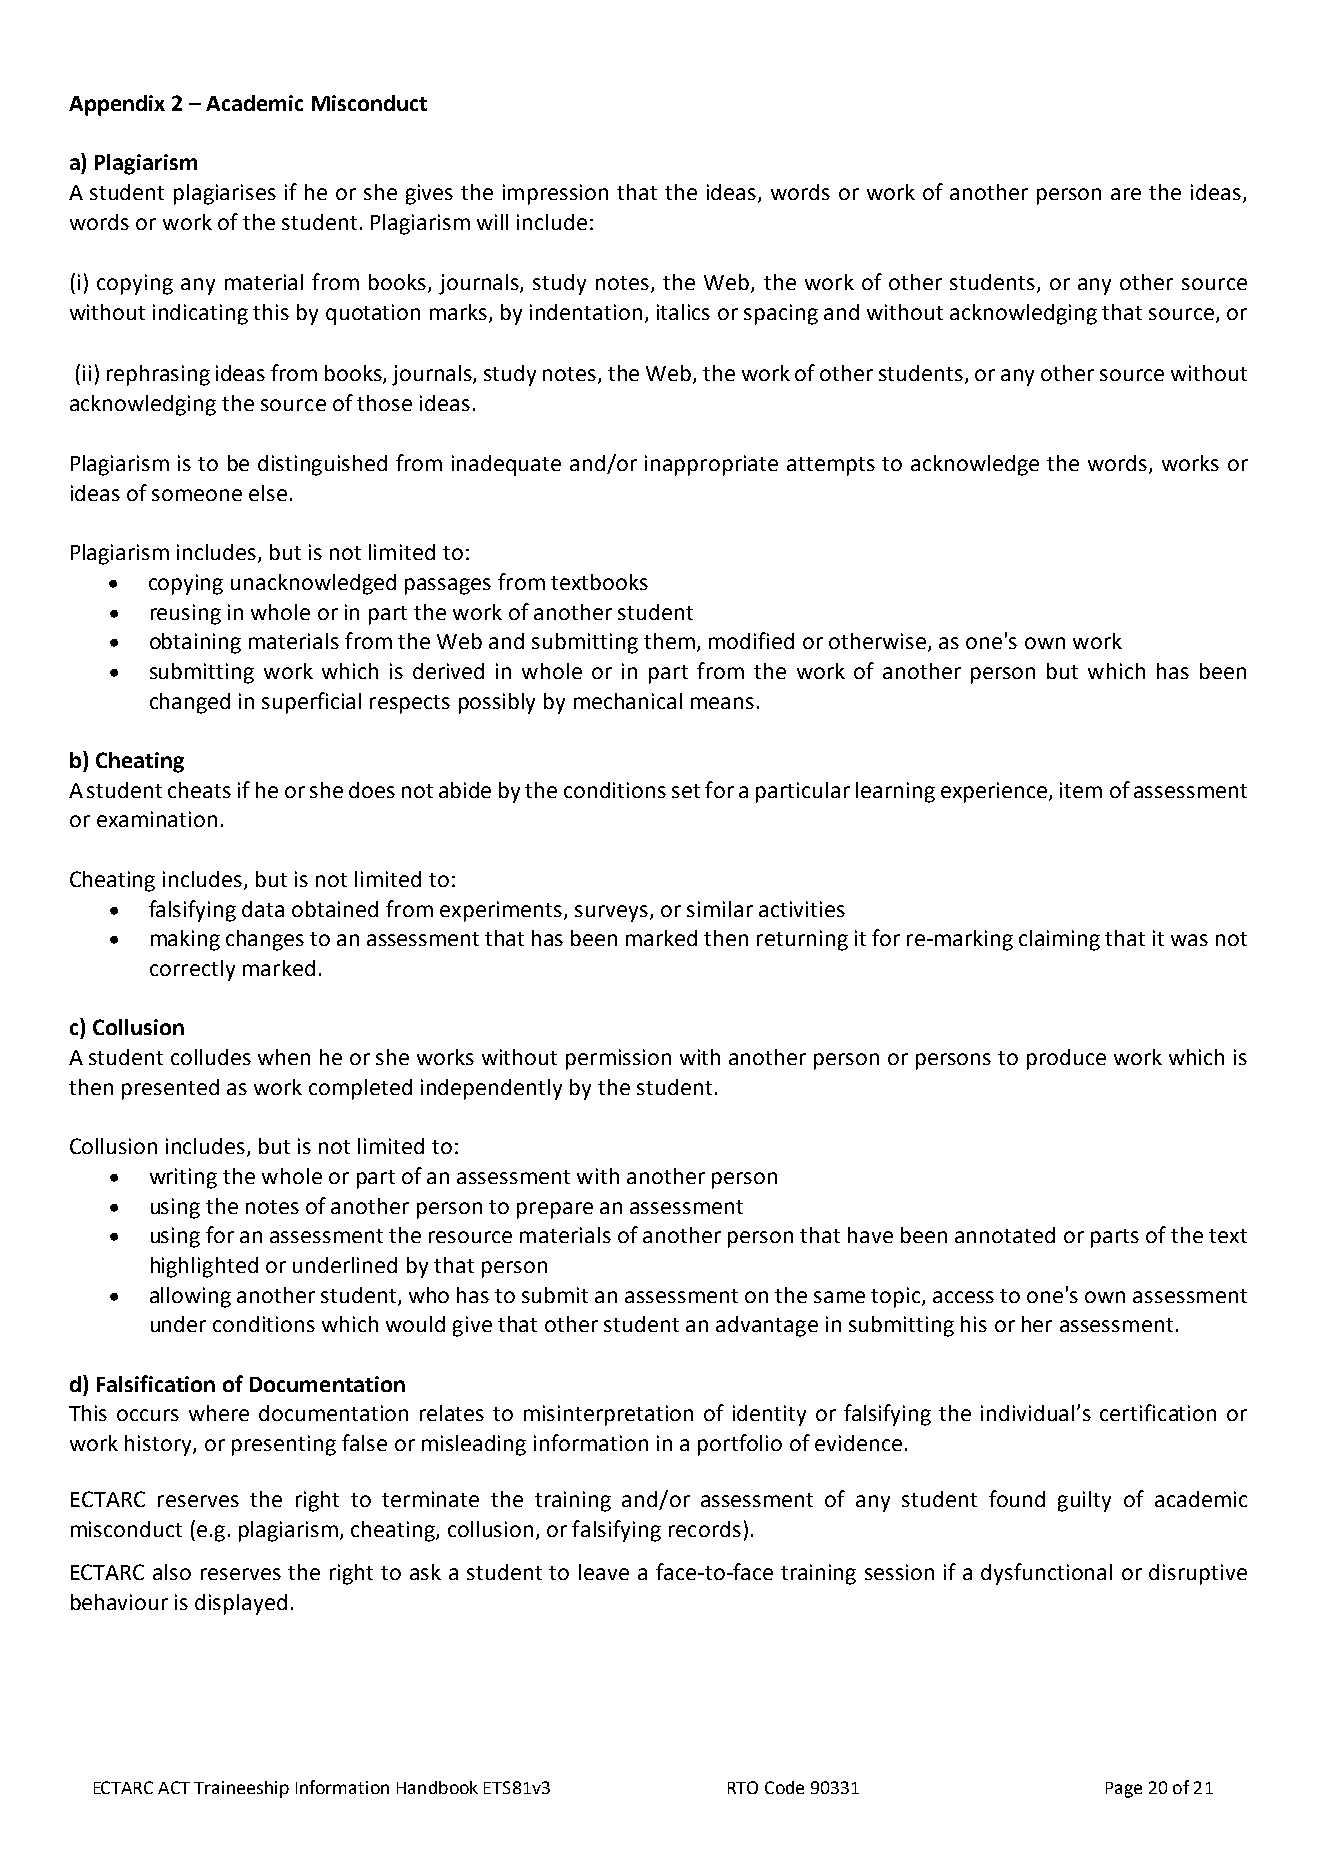  Describe the element at coordinates (781, 314) in the screenshot. I see `spacing` at that location.
